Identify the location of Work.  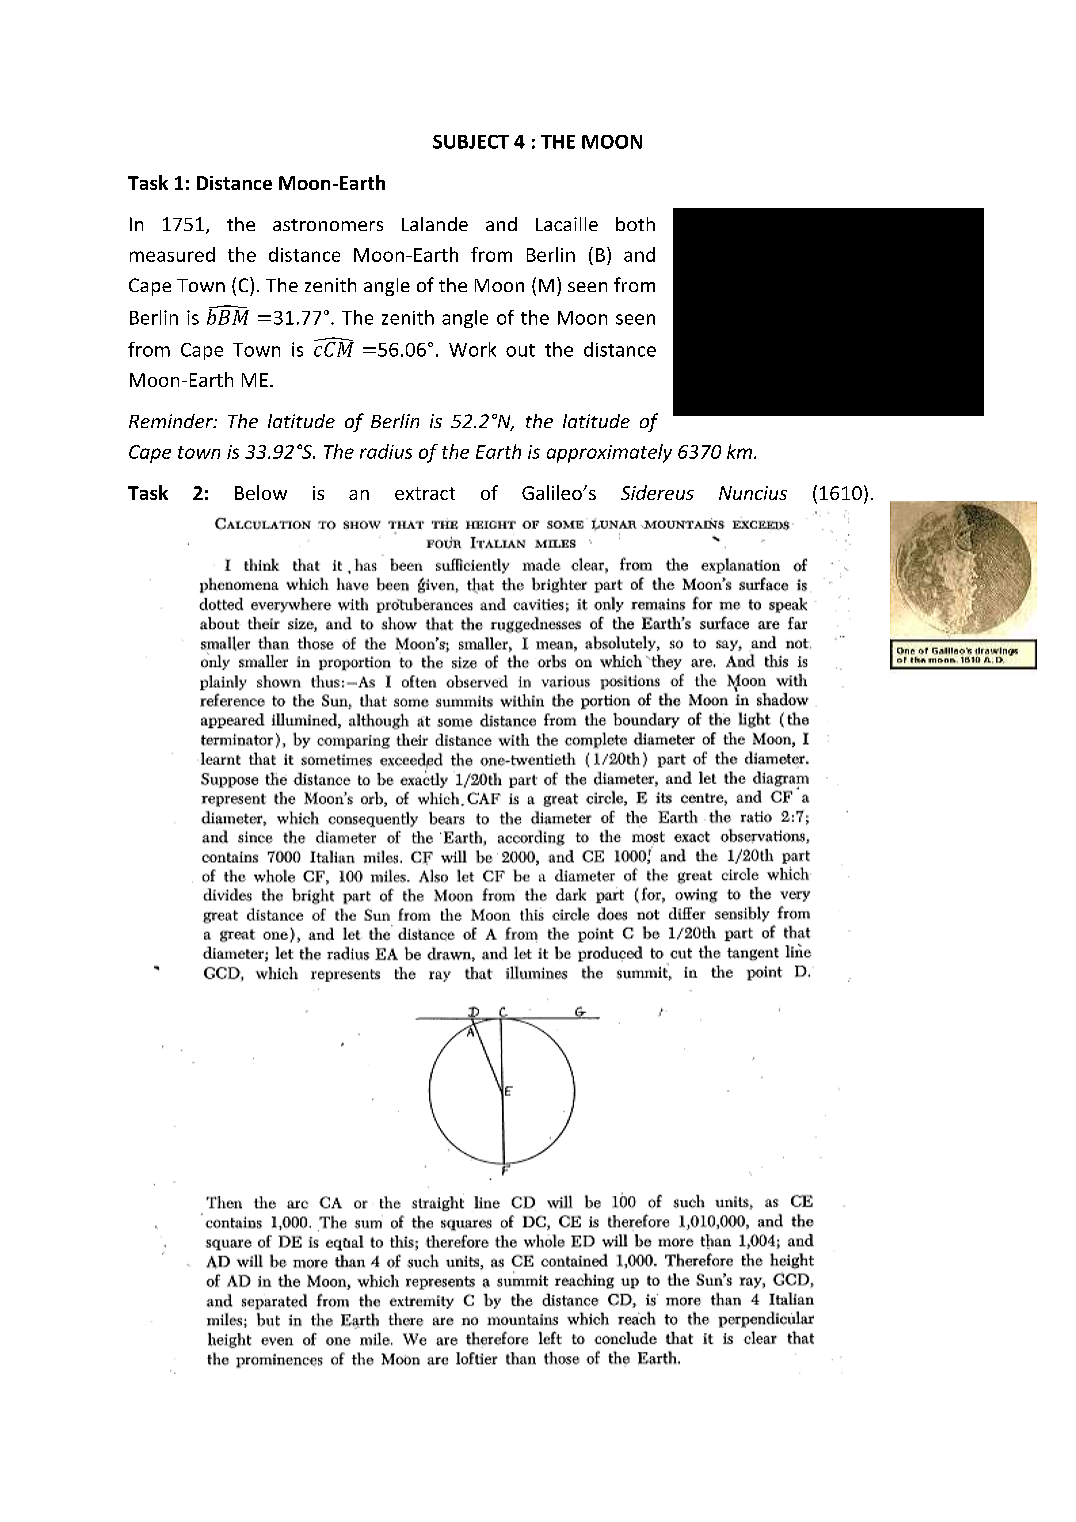
(472, 349).
